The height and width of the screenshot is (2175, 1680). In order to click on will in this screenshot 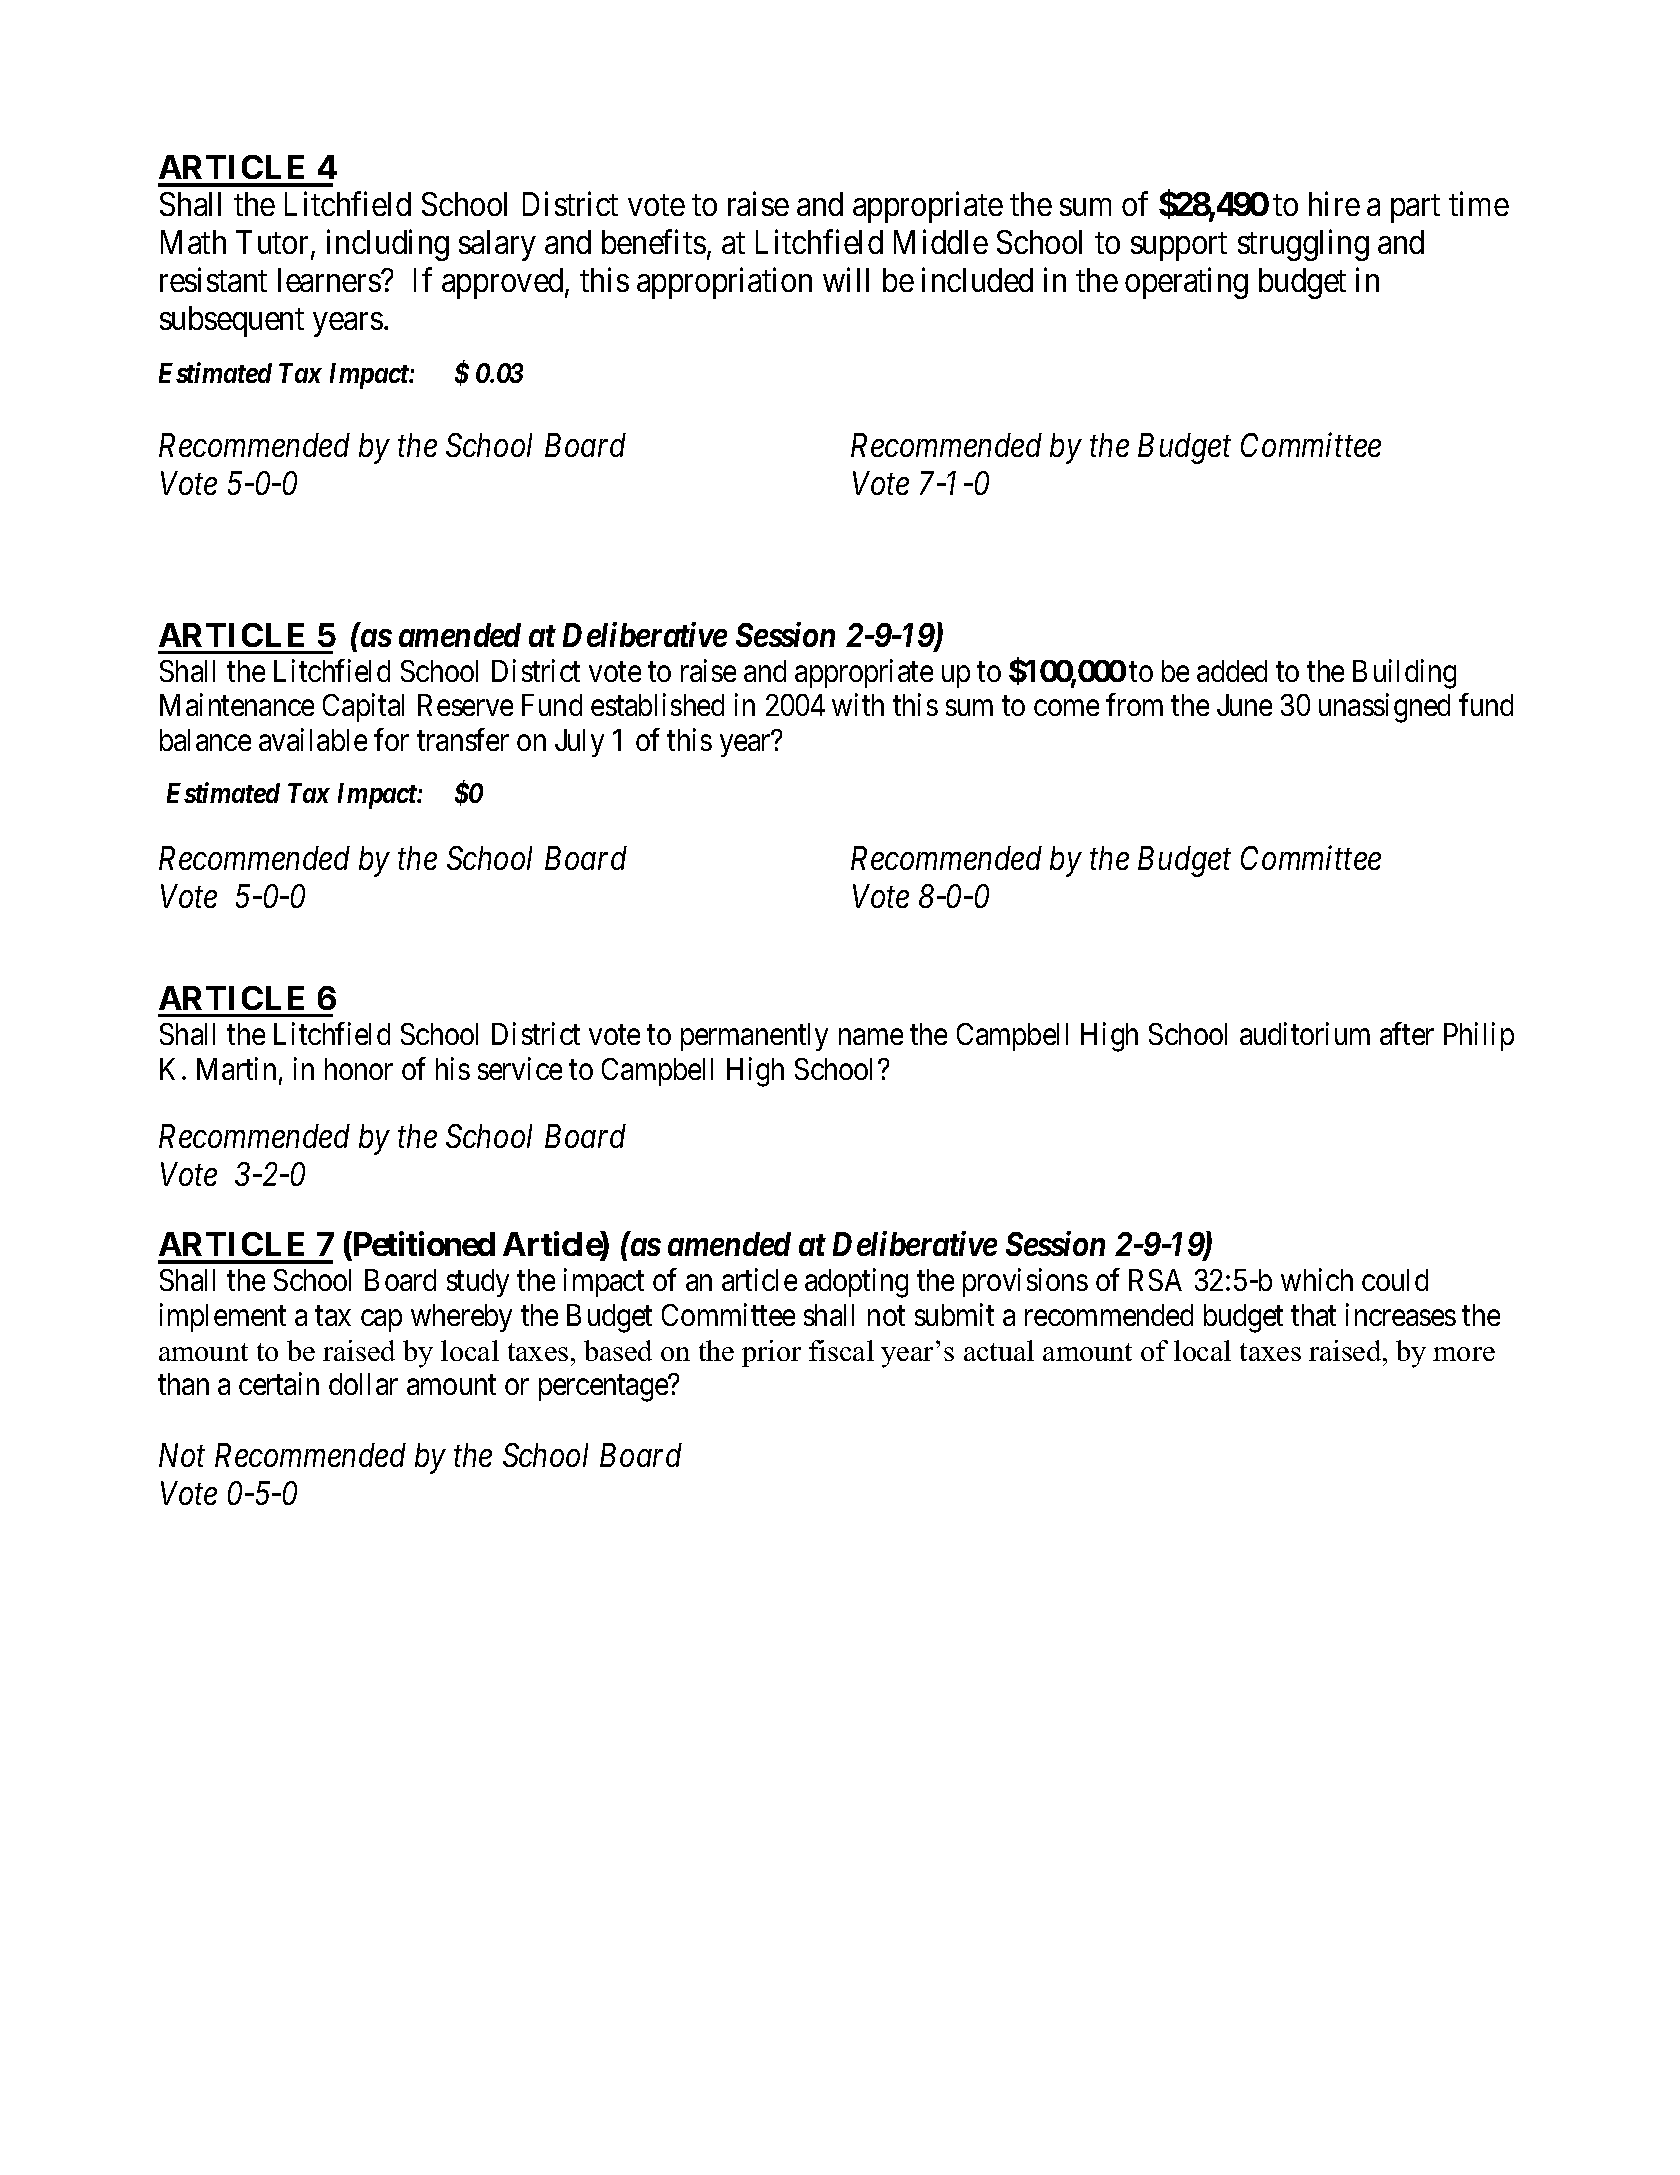, I will do `click(846, 280)`.
